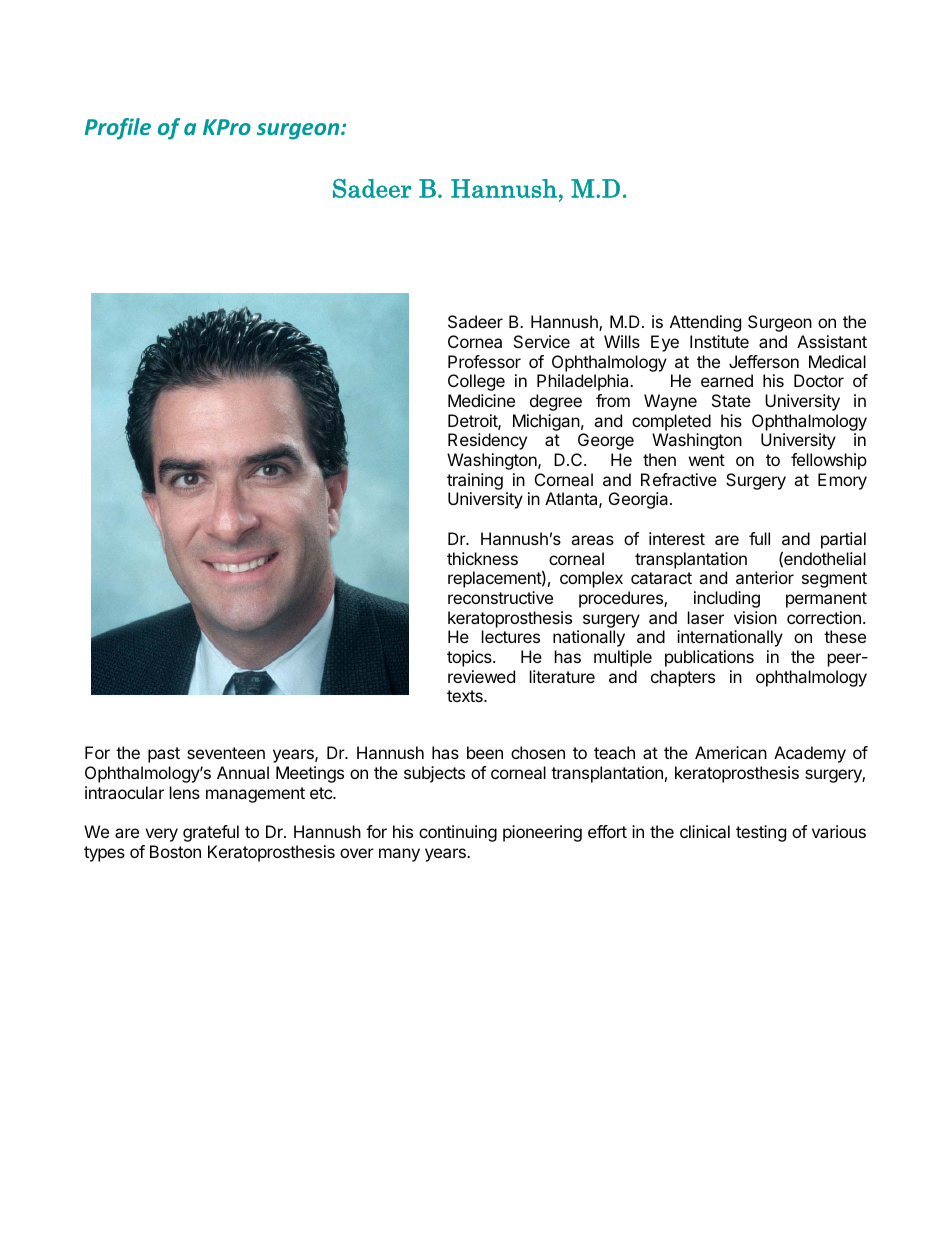 This screenshot has height=1233, width=952. What do you see at coordinates (542, 341) in the screenshot?
I see `Service` at bounding box center [542, 341].
